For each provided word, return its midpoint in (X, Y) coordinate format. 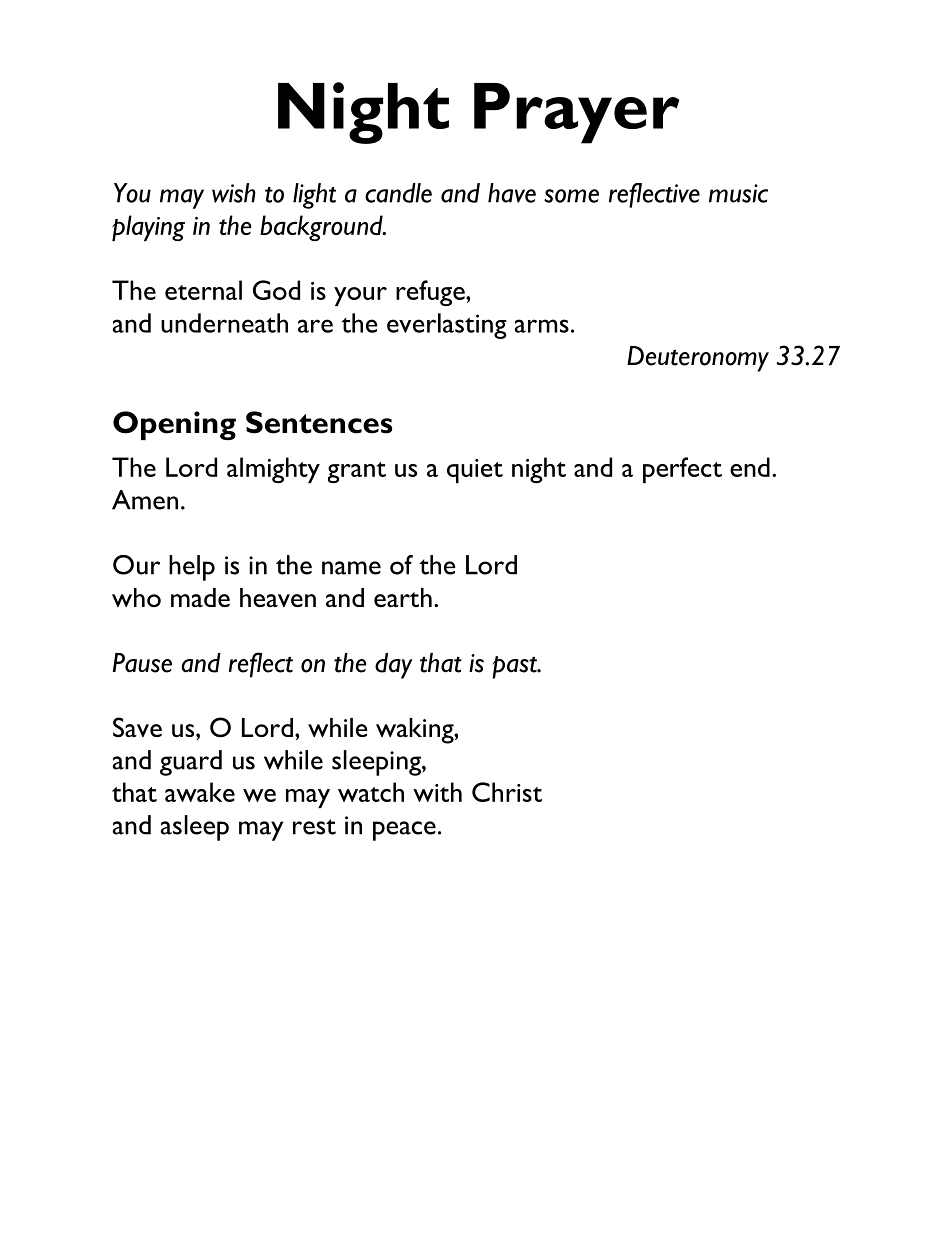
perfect (682, 470)
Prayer (576, 113)
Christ (507, 792)
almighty (273, 470)
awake (200, 792)
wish (234, 193)
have (512, 193)
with (437, 792)
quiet (475, 471)
